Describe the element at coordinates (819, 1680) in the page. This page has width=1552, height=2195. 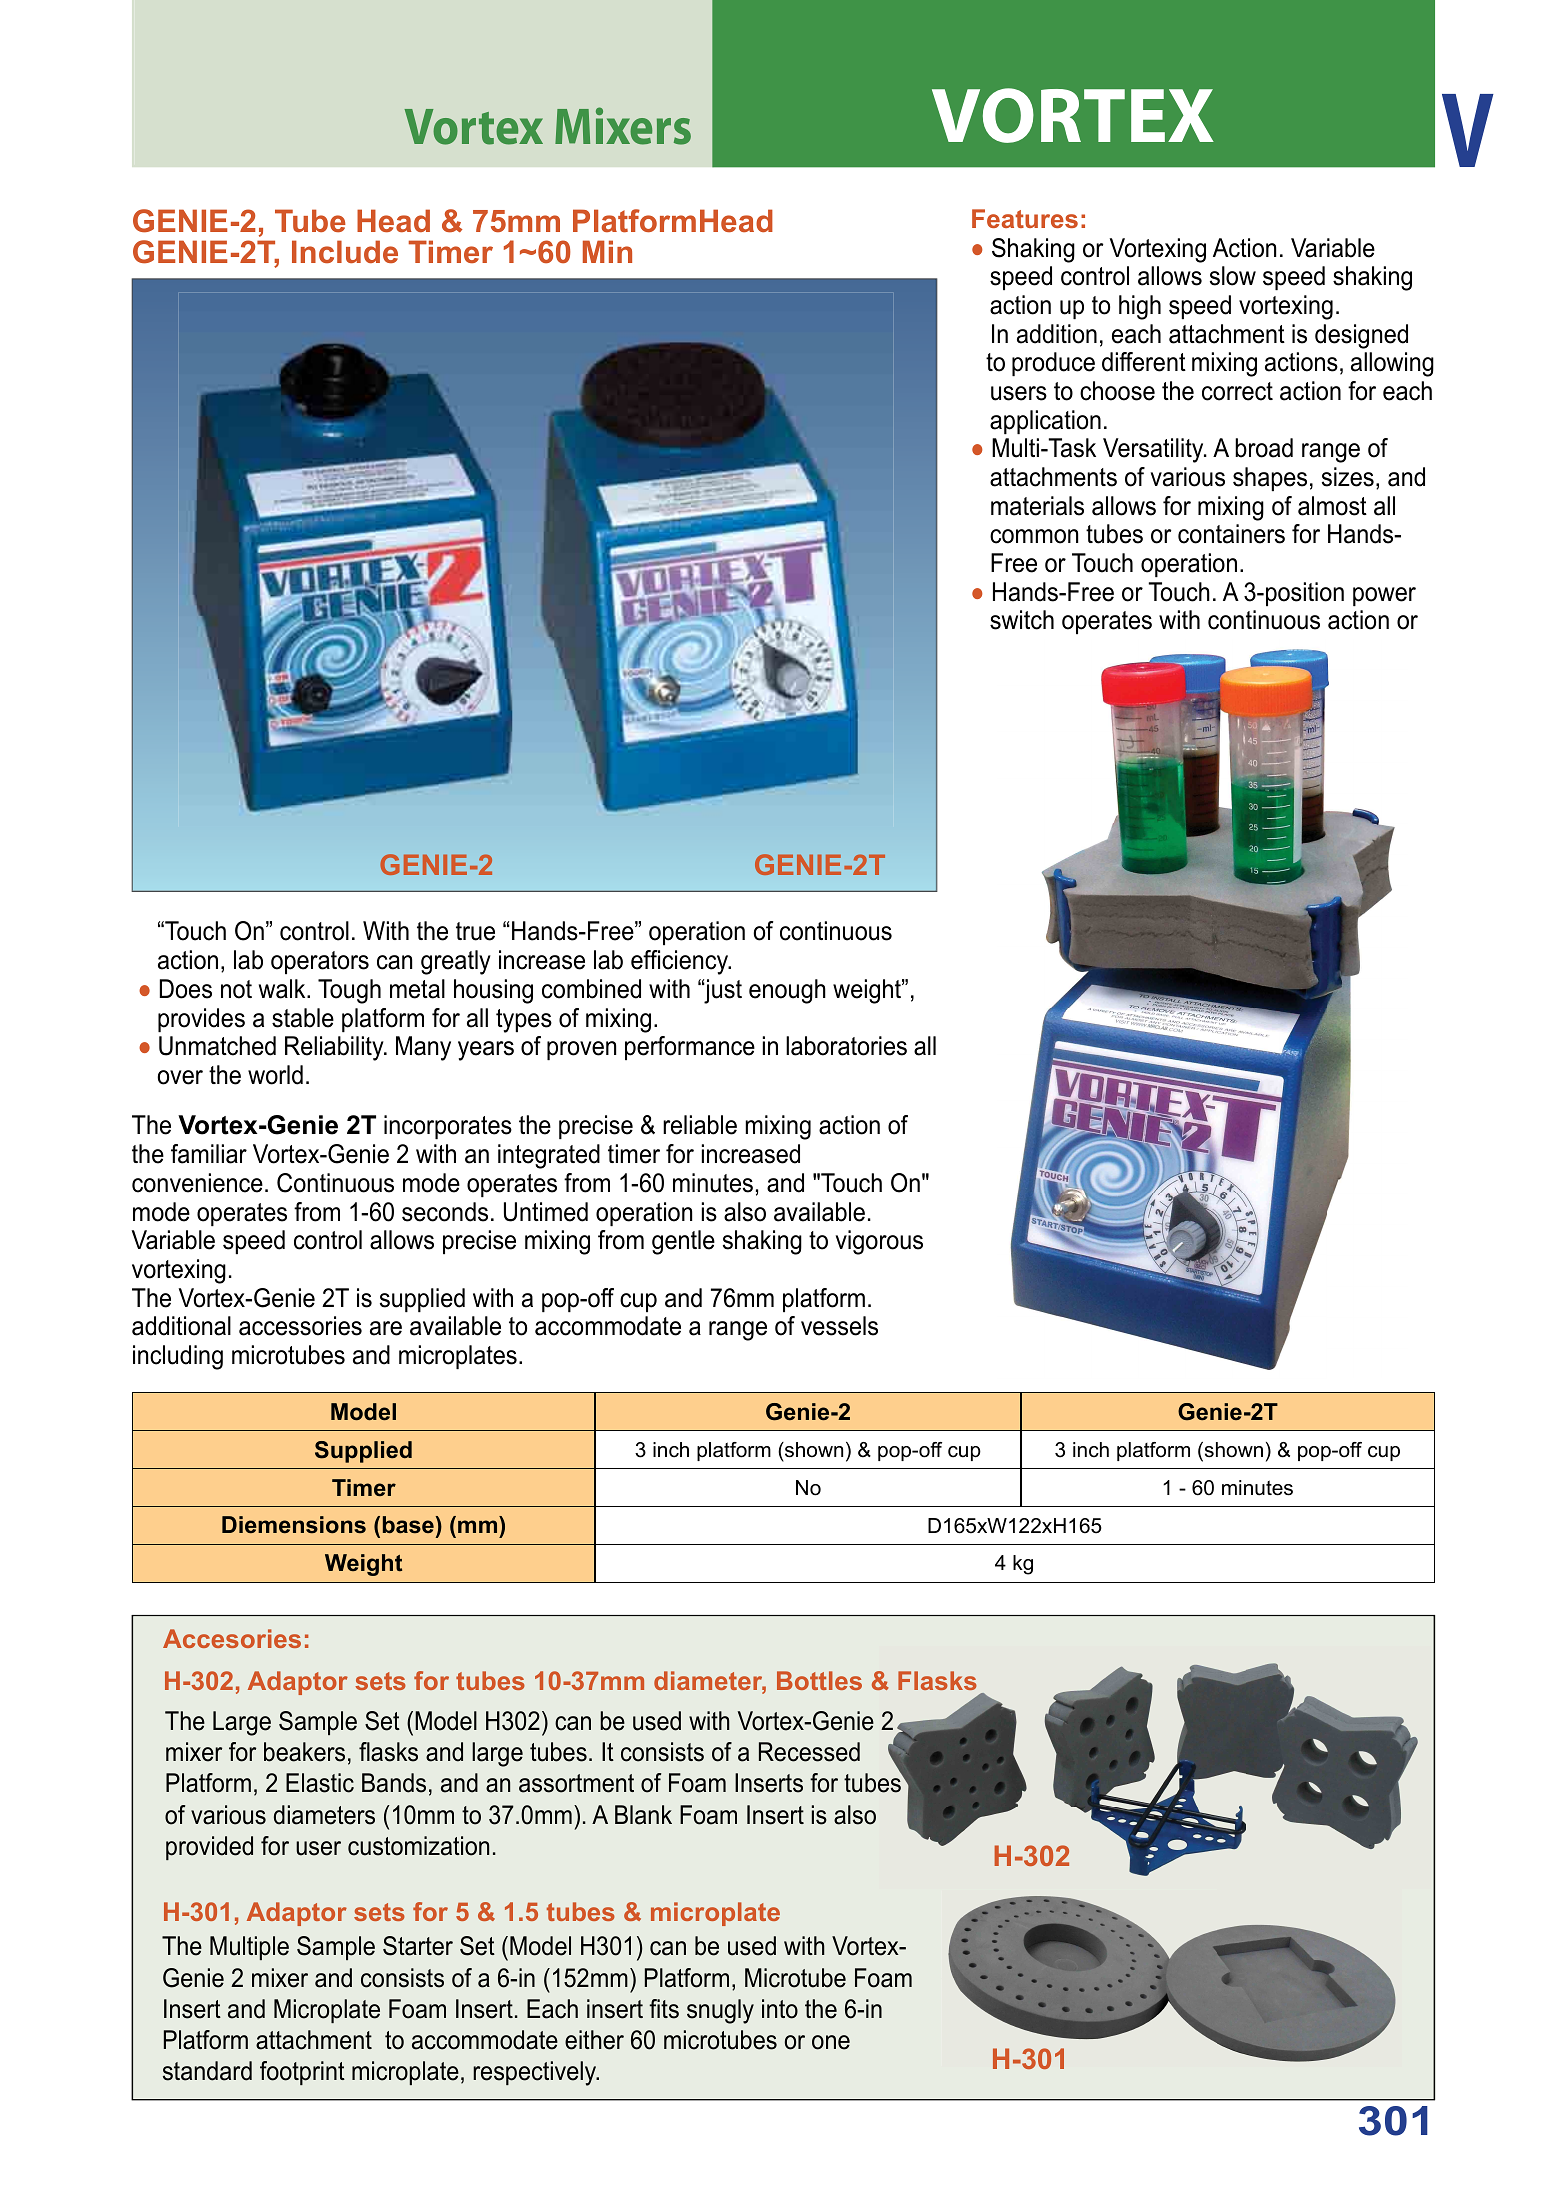
I see `Bottles` at that location.
